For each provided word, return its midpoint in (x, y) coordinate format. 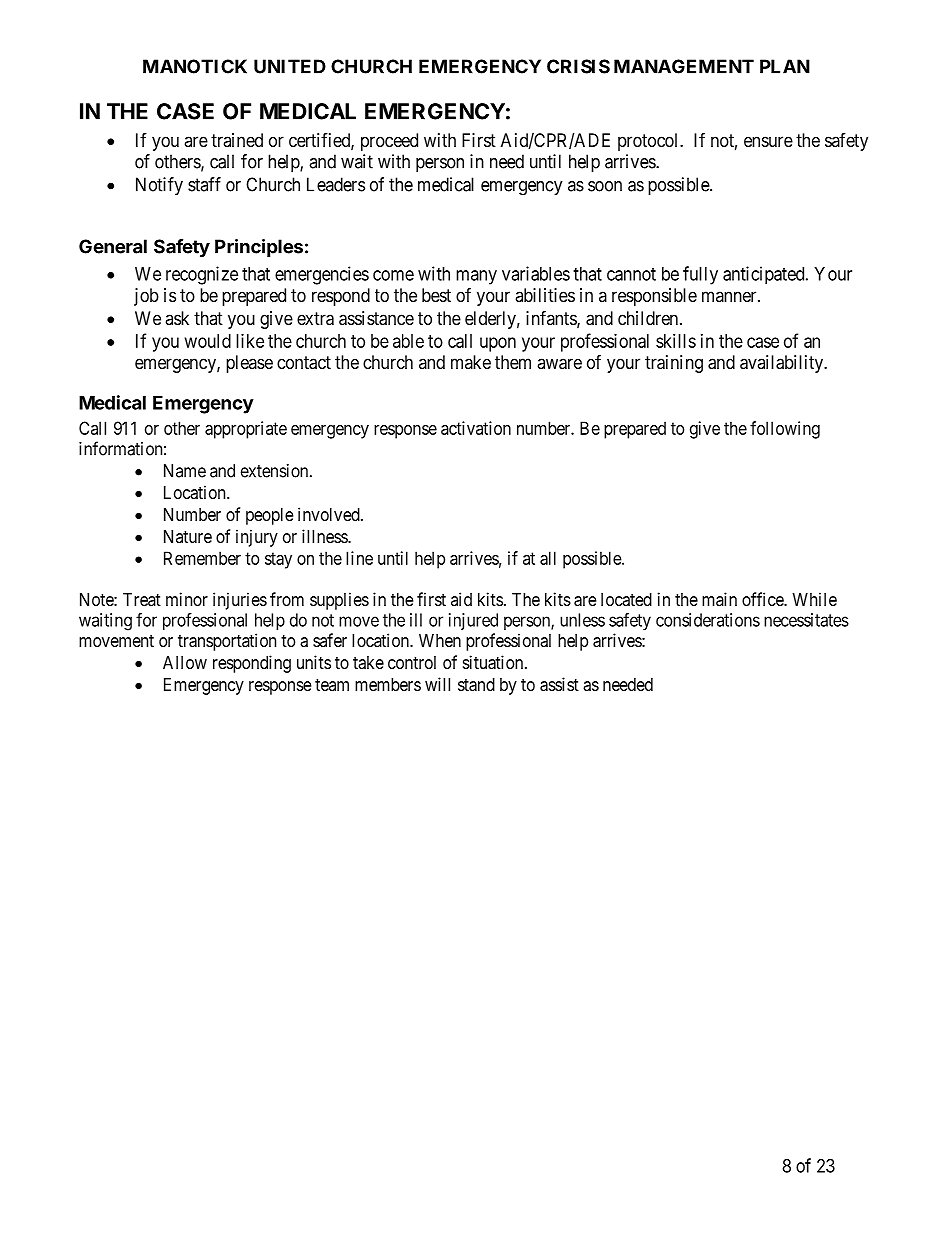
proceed (389, 142)
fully (700, 275)
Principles (259, 248)
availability (783, 364)
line (359, 558)
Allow (185, 662)
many (476, 277)
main (719, 599)
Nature (188, 536)
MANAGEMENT (684, 66)
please (249, 364)
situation (494, 662)
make (471, 362)
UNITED (290, 66)
